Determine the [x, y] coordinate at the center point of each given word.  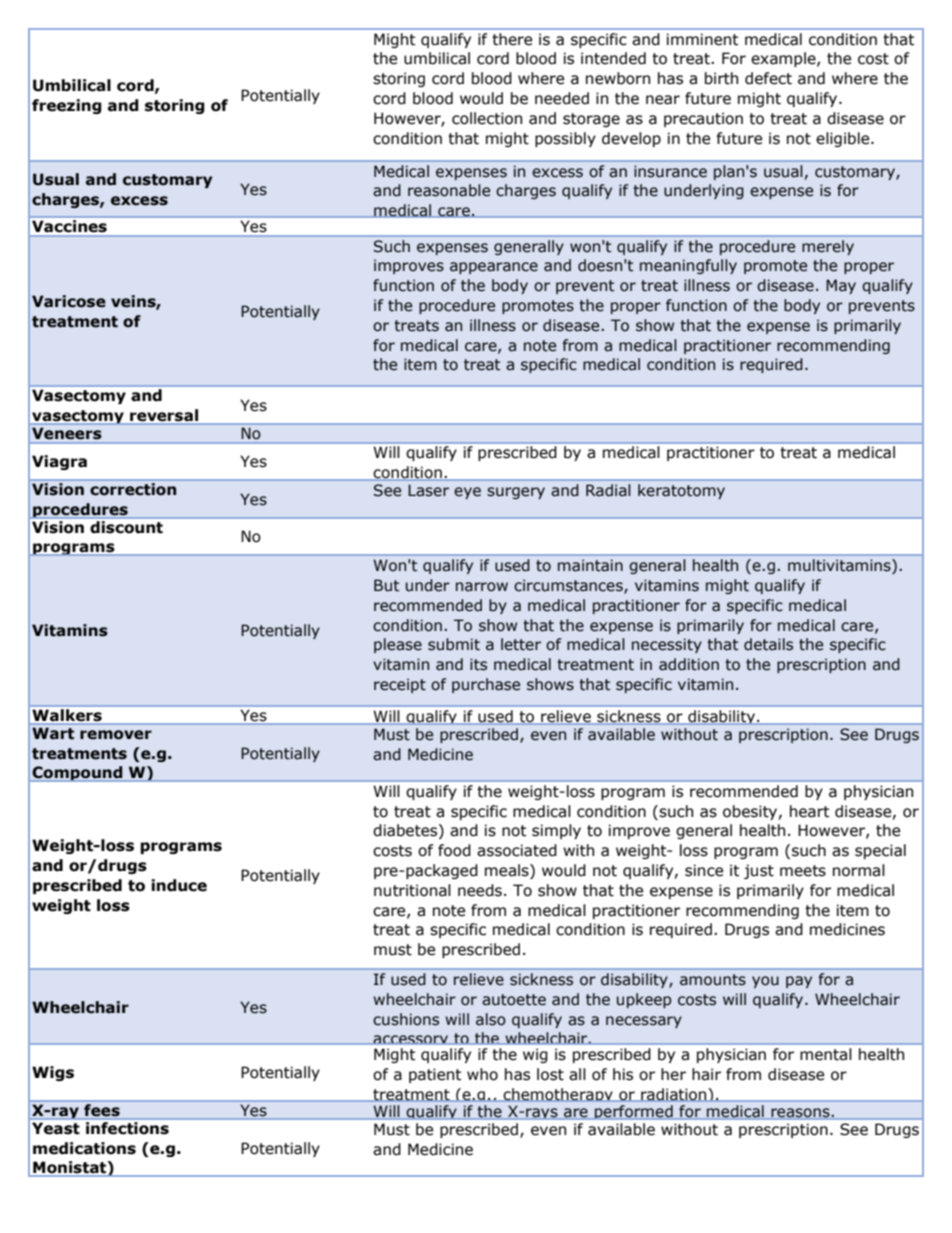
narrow [482, 587]
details [768, 644]
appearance [494, 268]
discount [126, 526]
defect [768, 78]
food [454, 850]
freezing [67, 106]
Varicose [69, 301]
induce [179, 885]
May [841, 286]
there [512, 39]
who [482, 1074]
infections [127, 1128]
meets [803, 871]
